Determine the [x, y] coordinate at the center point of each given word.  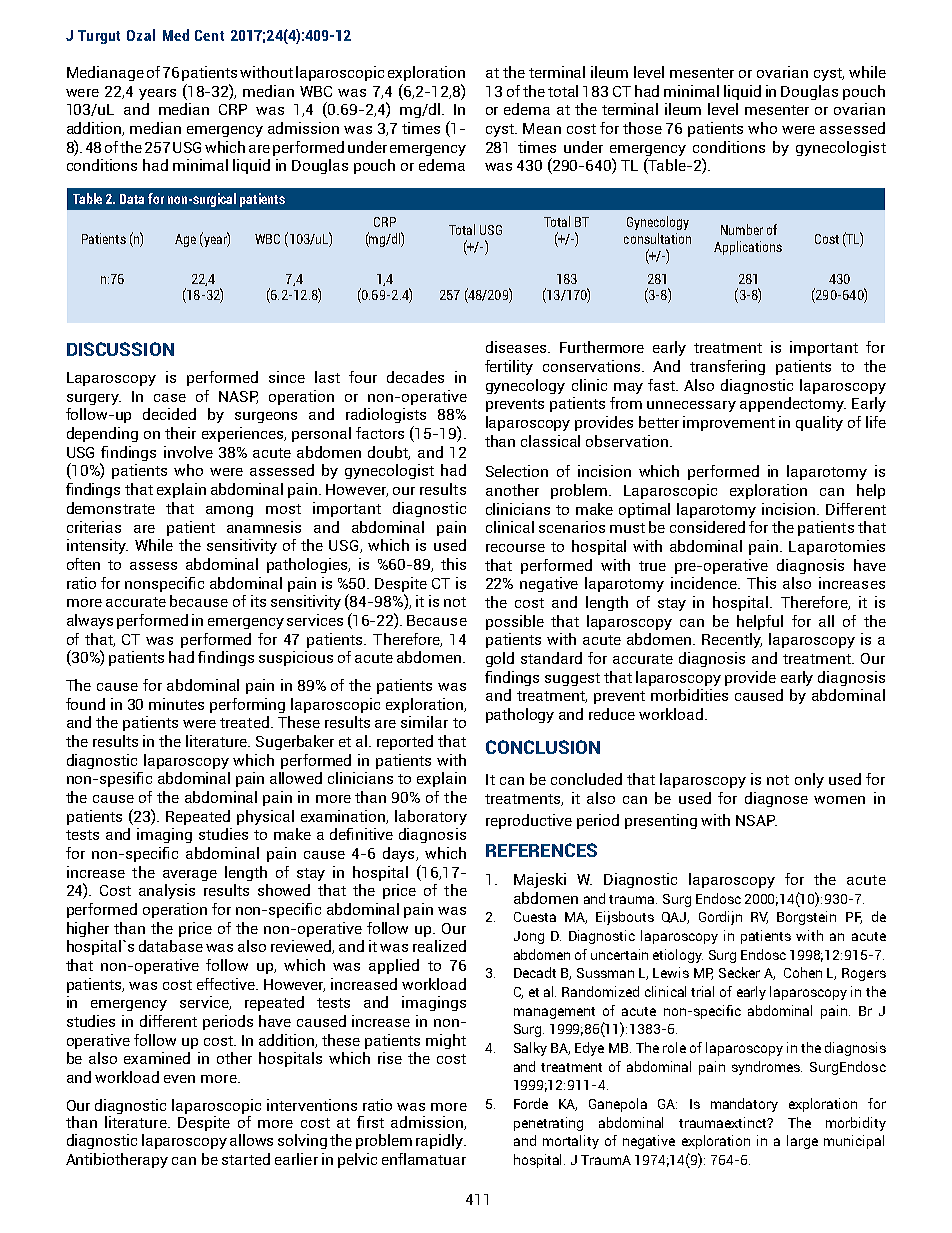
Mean [542, 128]
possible [515, 622]
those [642, 128]
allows [251, 1140]
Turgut [99, 37]
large [802, 1142]
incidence [705, 583]
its [258, 601]
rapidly [441, 1141]
